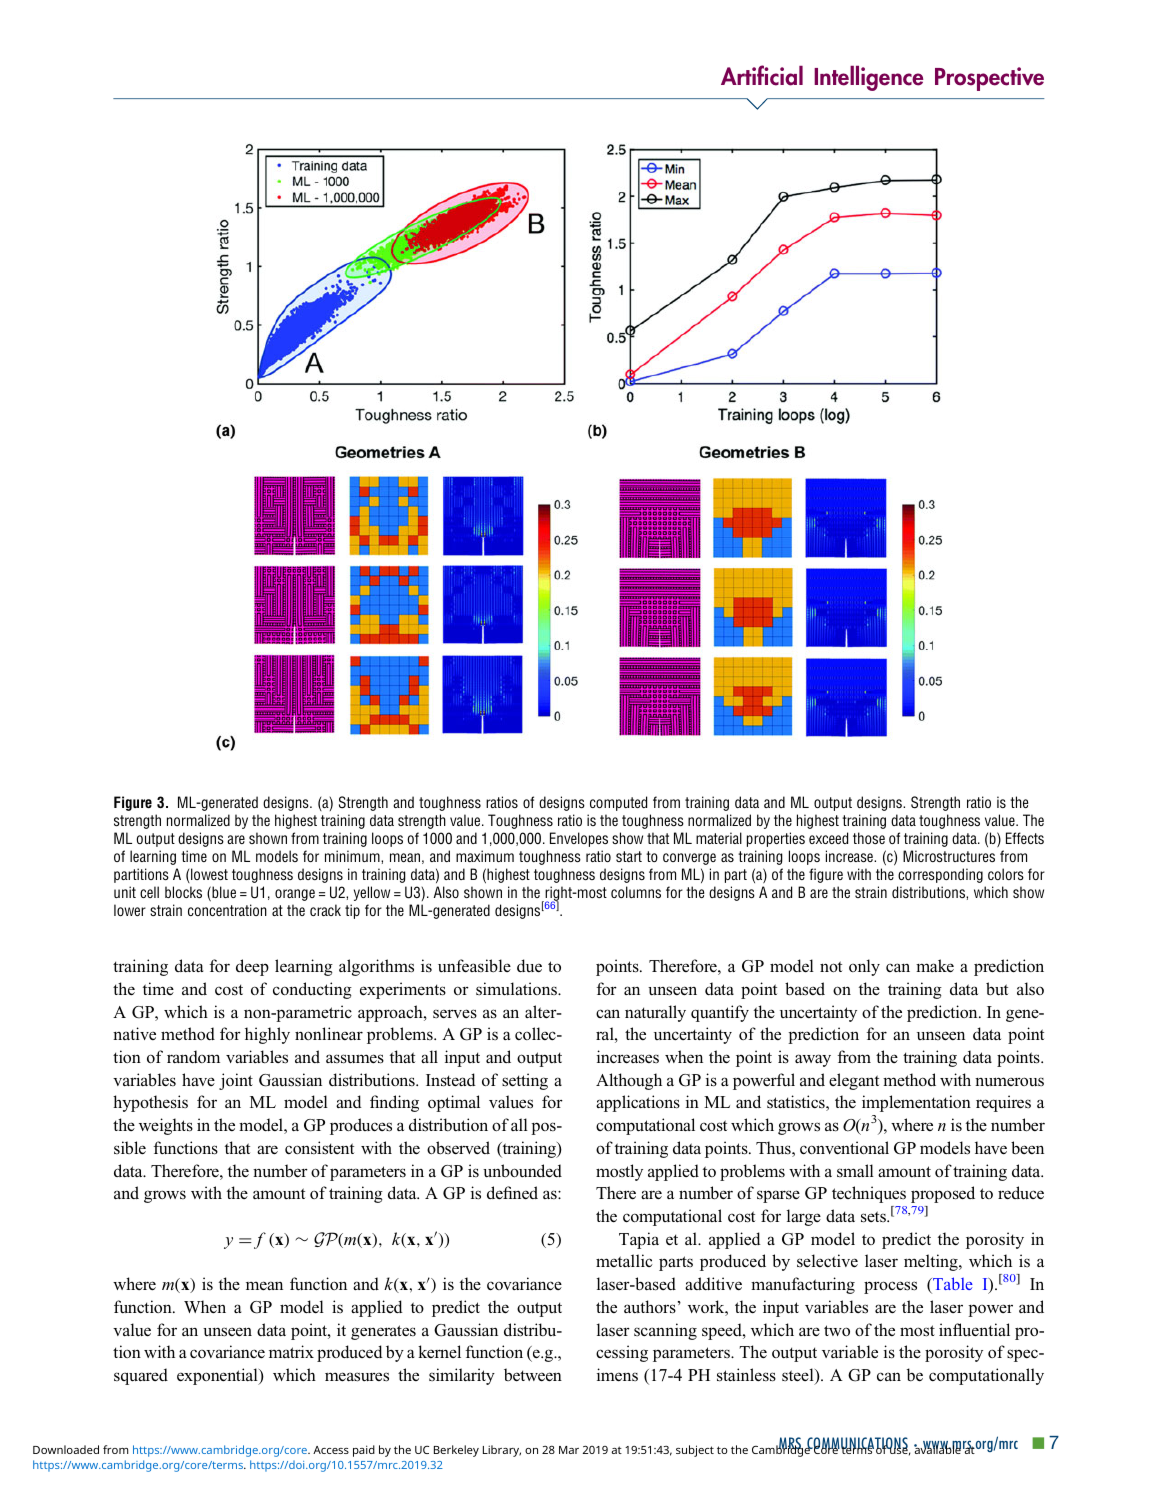 The width and height of the screenshot is (1158, 1499). I want to click on computed, so click(618, 803).
